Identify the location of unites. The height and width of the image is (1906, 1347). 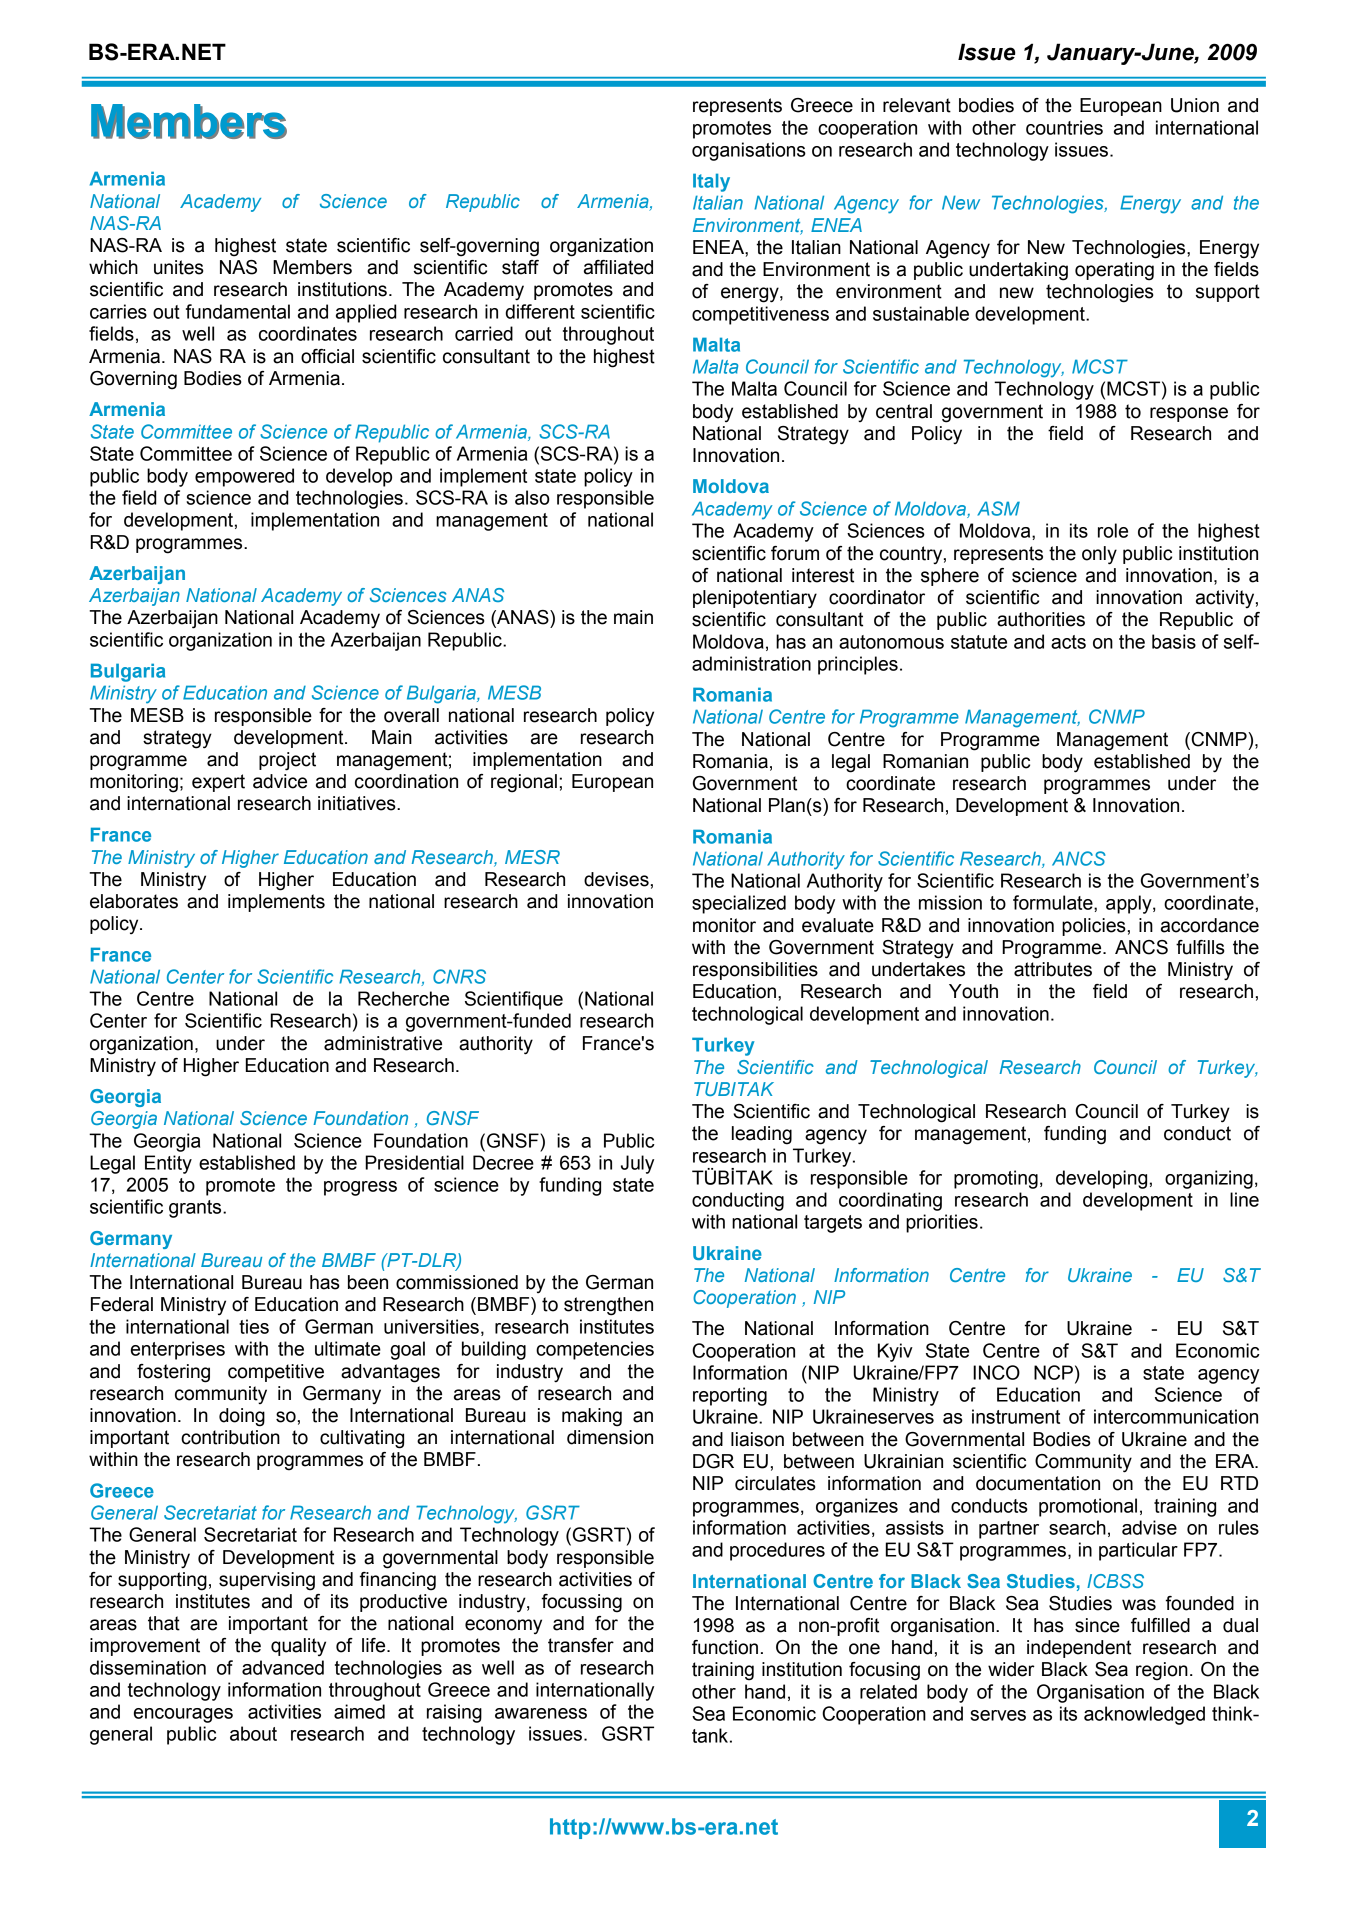
(179, 267).
